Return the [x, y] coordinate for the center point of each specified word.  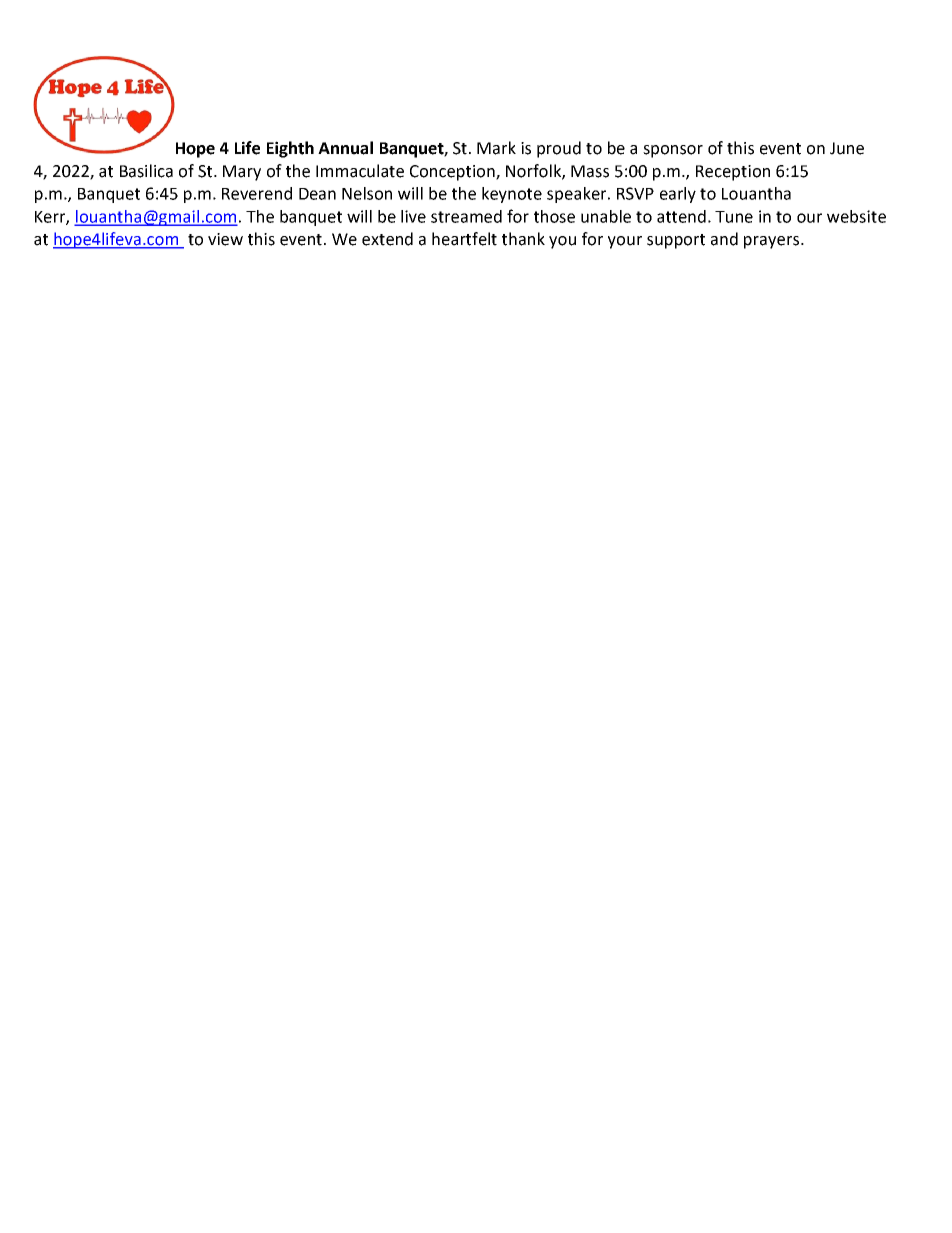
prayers [773, 242]
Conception [453, 173]
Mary [242, 173]
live [413, 216]
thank [523, 239]
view [225, 239]
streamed [466, 216]
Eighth [290, 149]
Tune [734, 217]
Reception [733, 173]
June [847, 148]
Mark [496, 148]
